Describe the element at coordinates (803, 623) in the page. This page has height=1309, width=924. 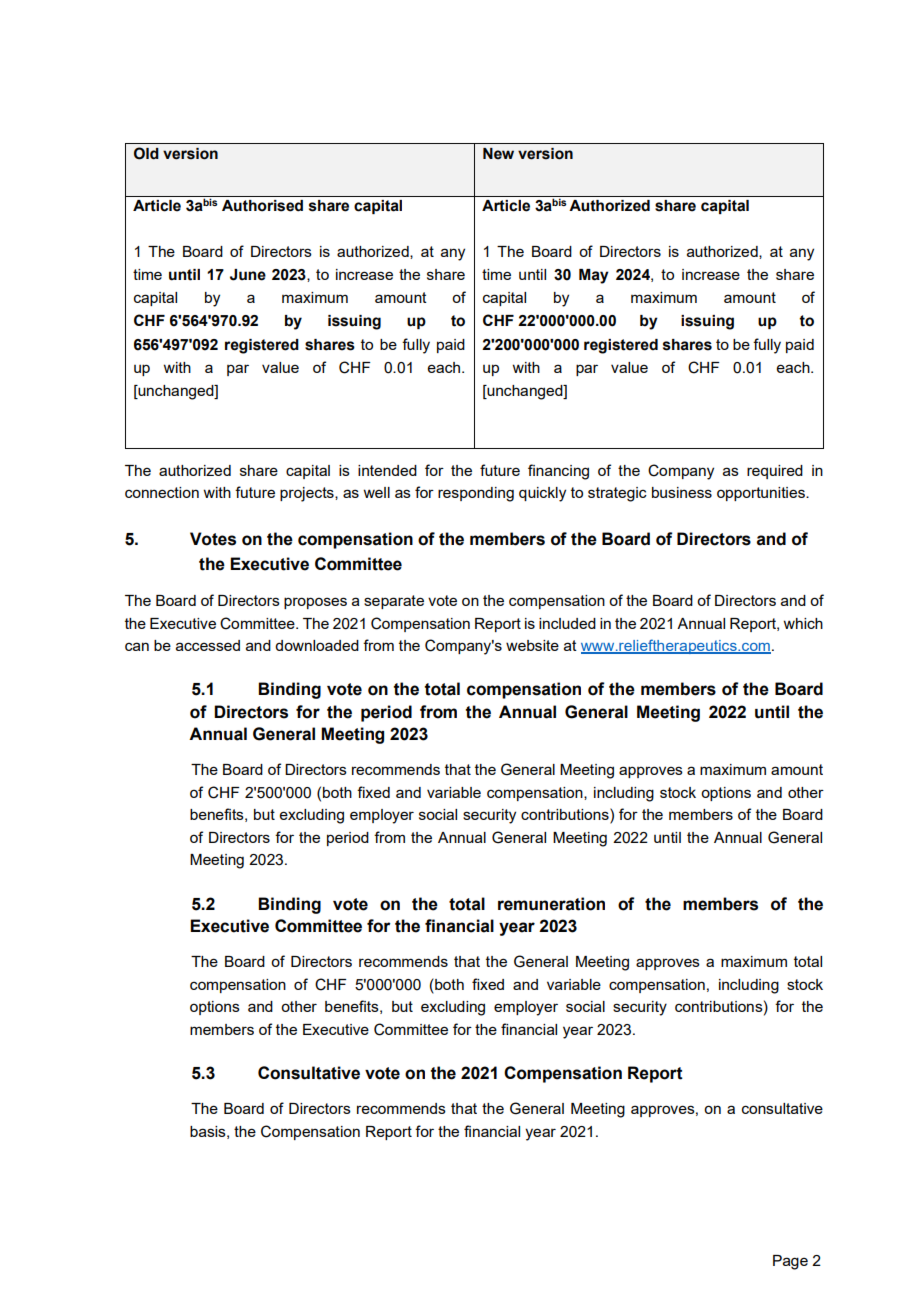
I see `which` at that location.
